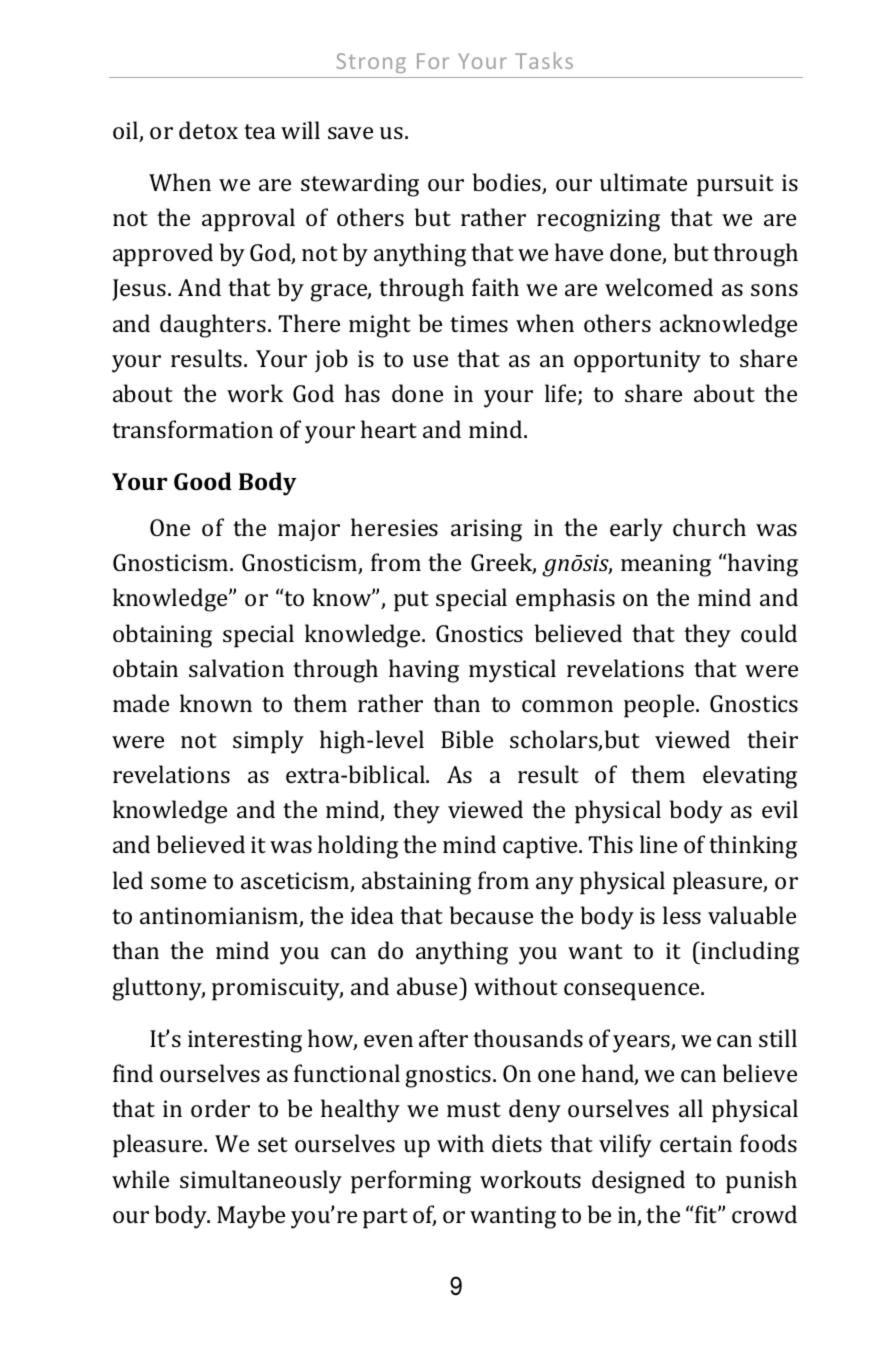  What do you see at coordinates (709, 527) in the page?
I see `church` at bounding box center [709, 527].
